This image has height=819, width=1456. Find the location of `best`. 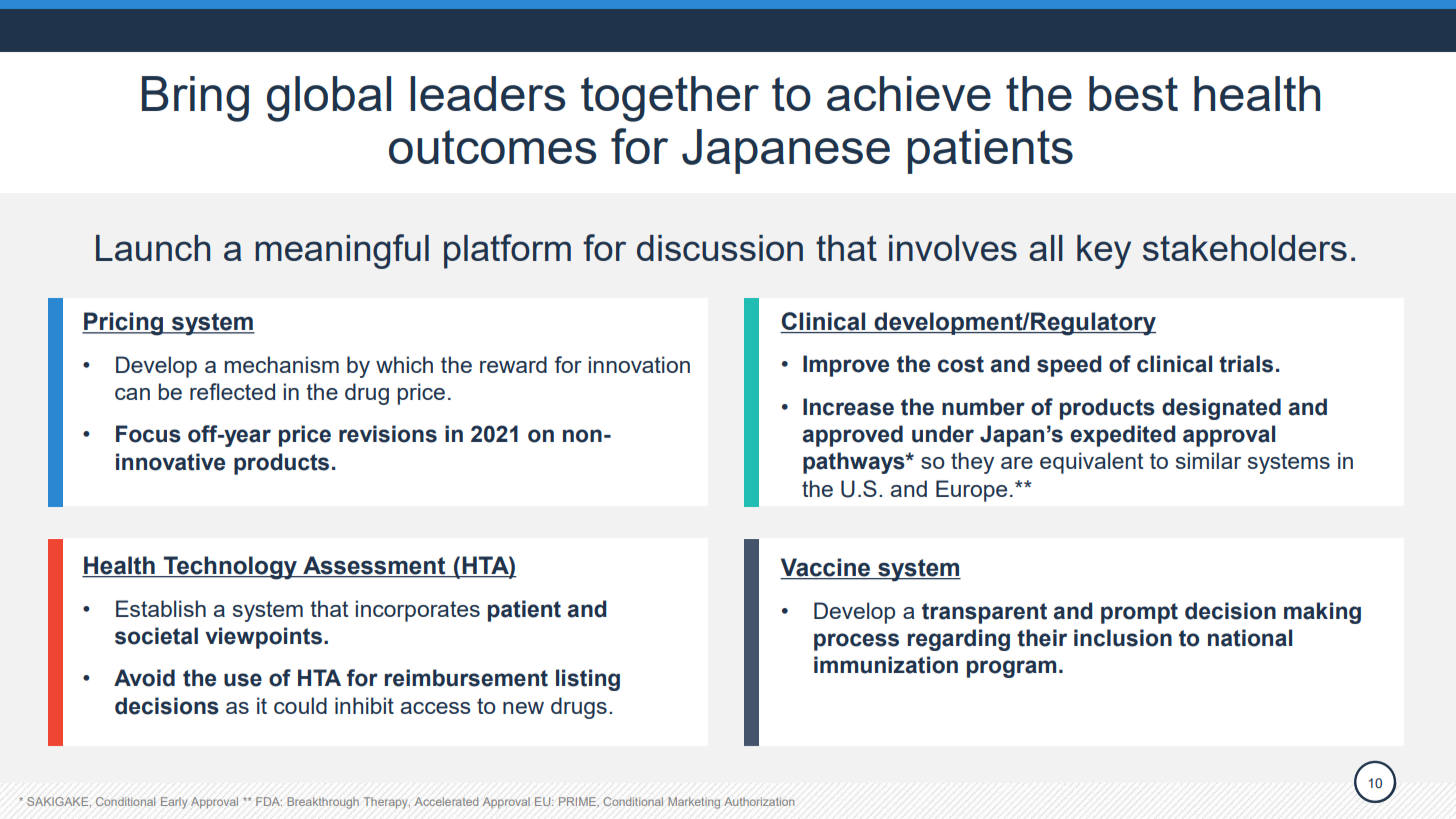

best is located at coordinates (1133, 93).
